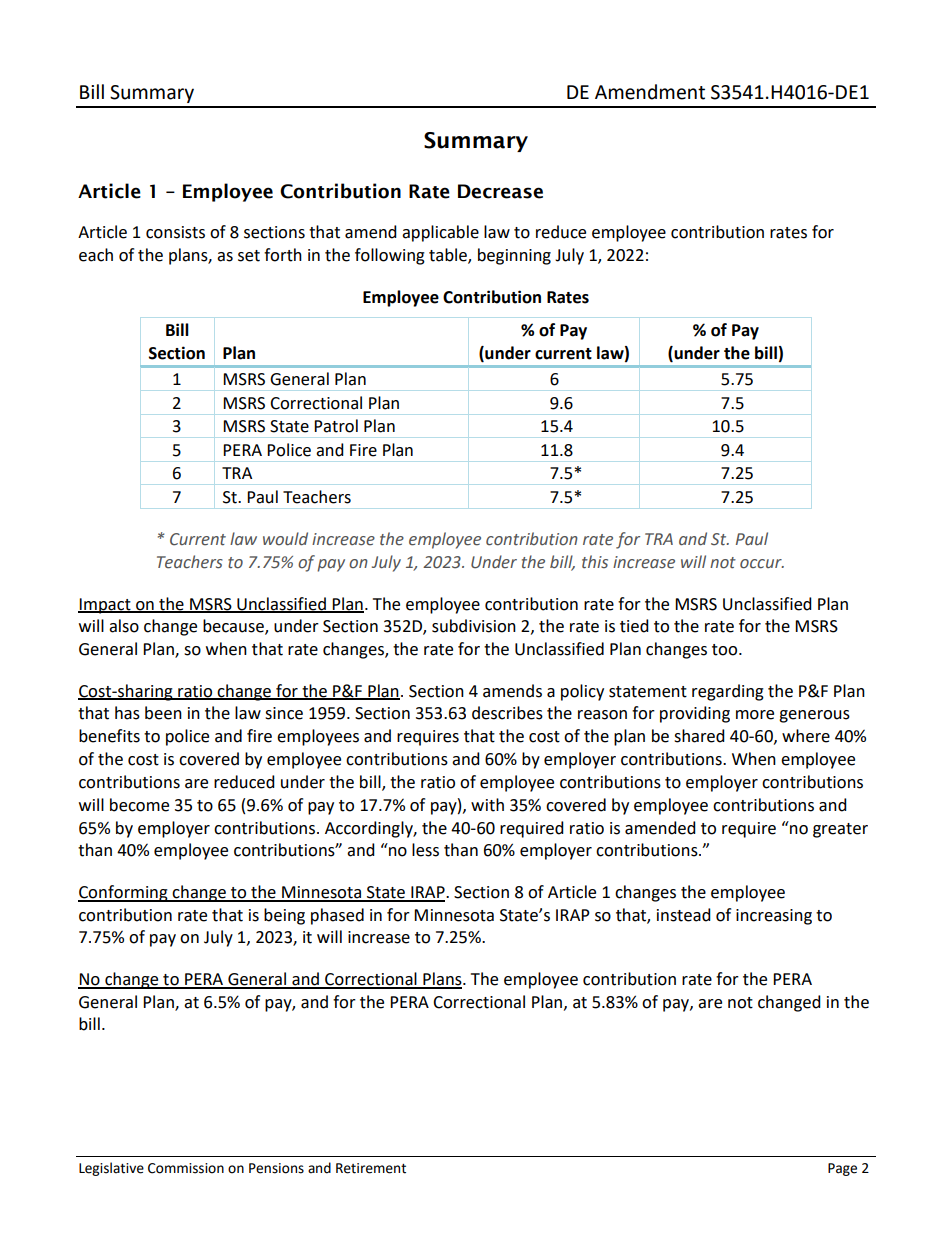 The height and width of the page is (1233, 952). I want to click on become, so click(139, 805).
